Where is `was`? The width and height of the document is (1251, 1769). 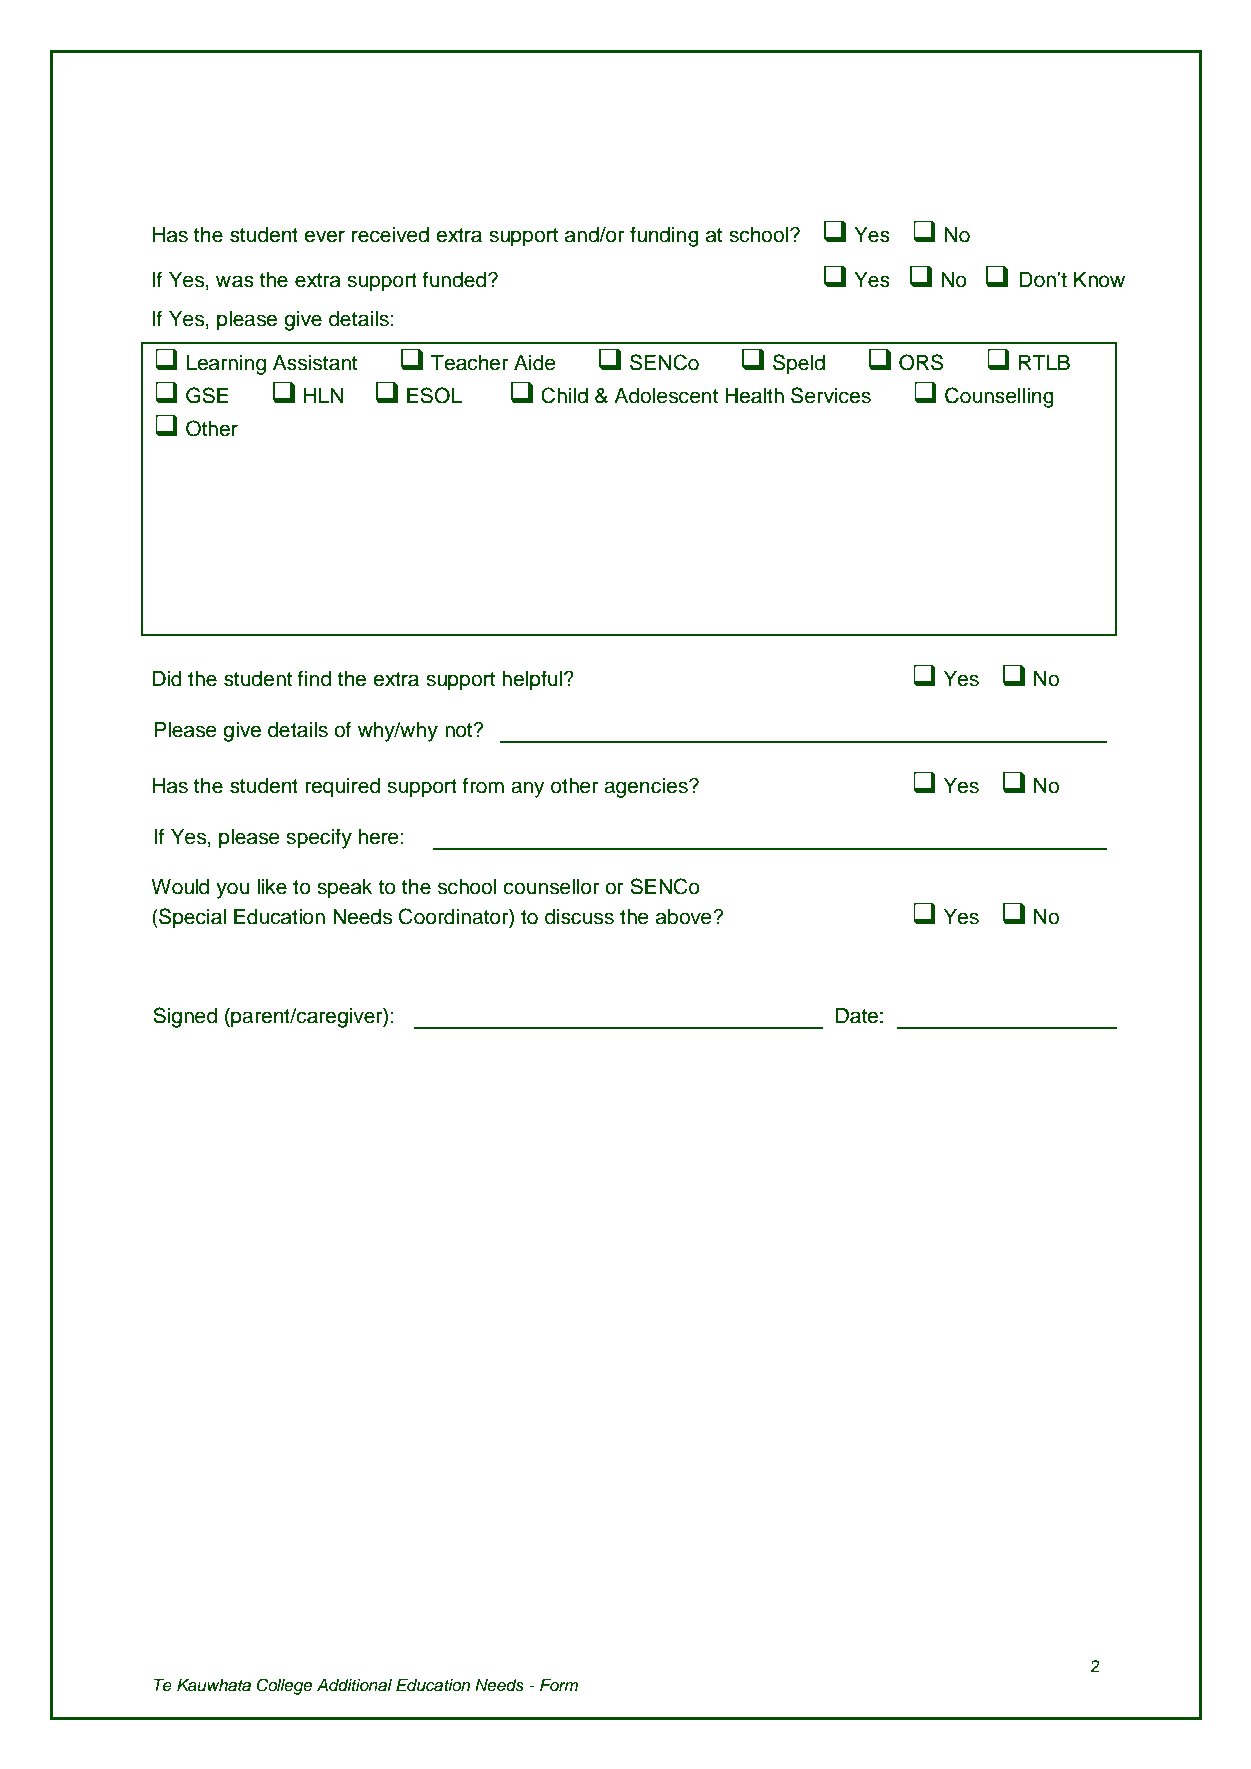 was is located at coordinates (235, 281).
